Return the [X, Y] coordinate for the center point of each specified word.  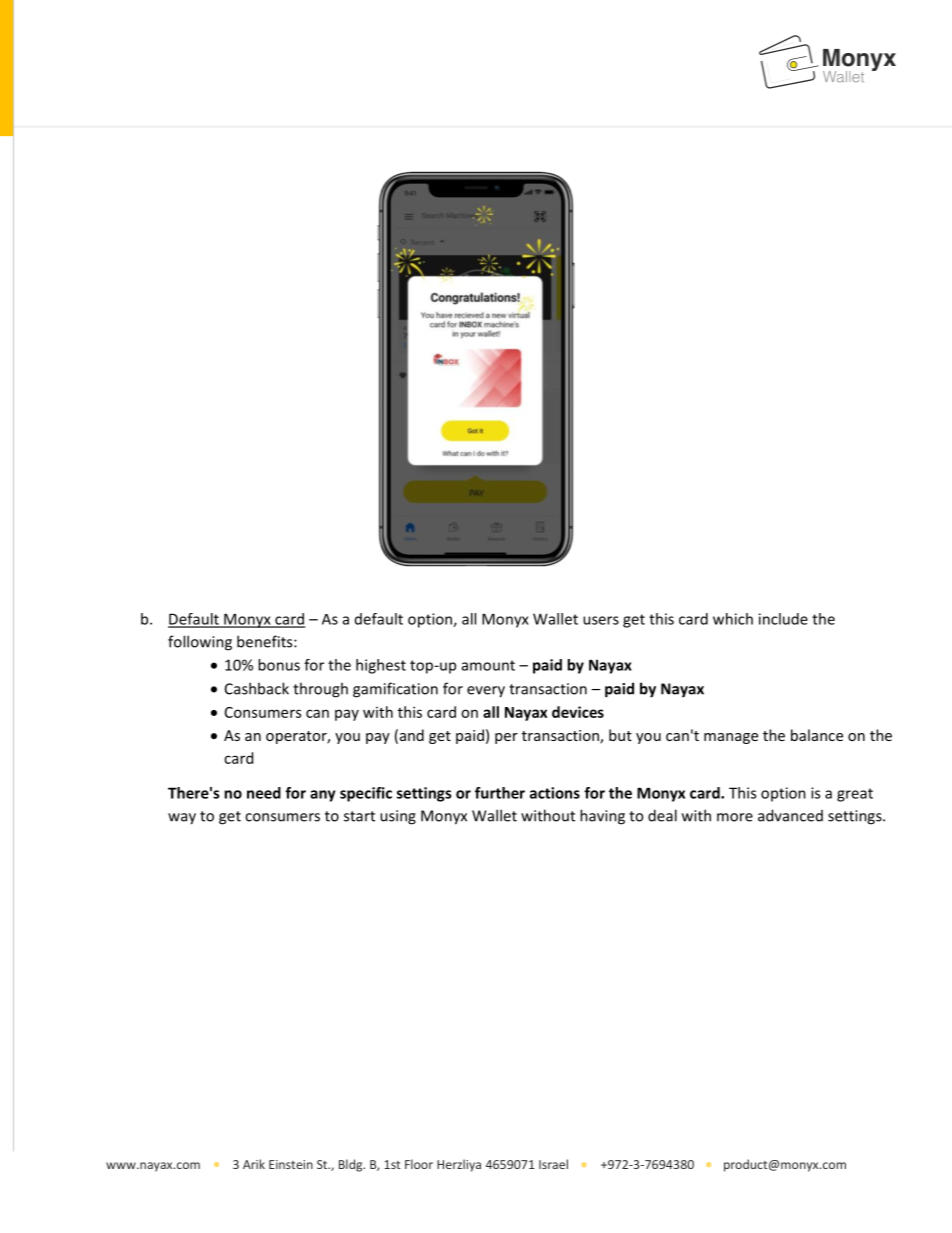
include [783, 619]
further [500, 793]
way [182, 819]
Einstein [291, 1164]
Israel [553, 1164]
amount [488, 665]
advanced [790, 815]
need [264, 793]
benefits [266, 641]
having [602, 817]
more [735, 817]
